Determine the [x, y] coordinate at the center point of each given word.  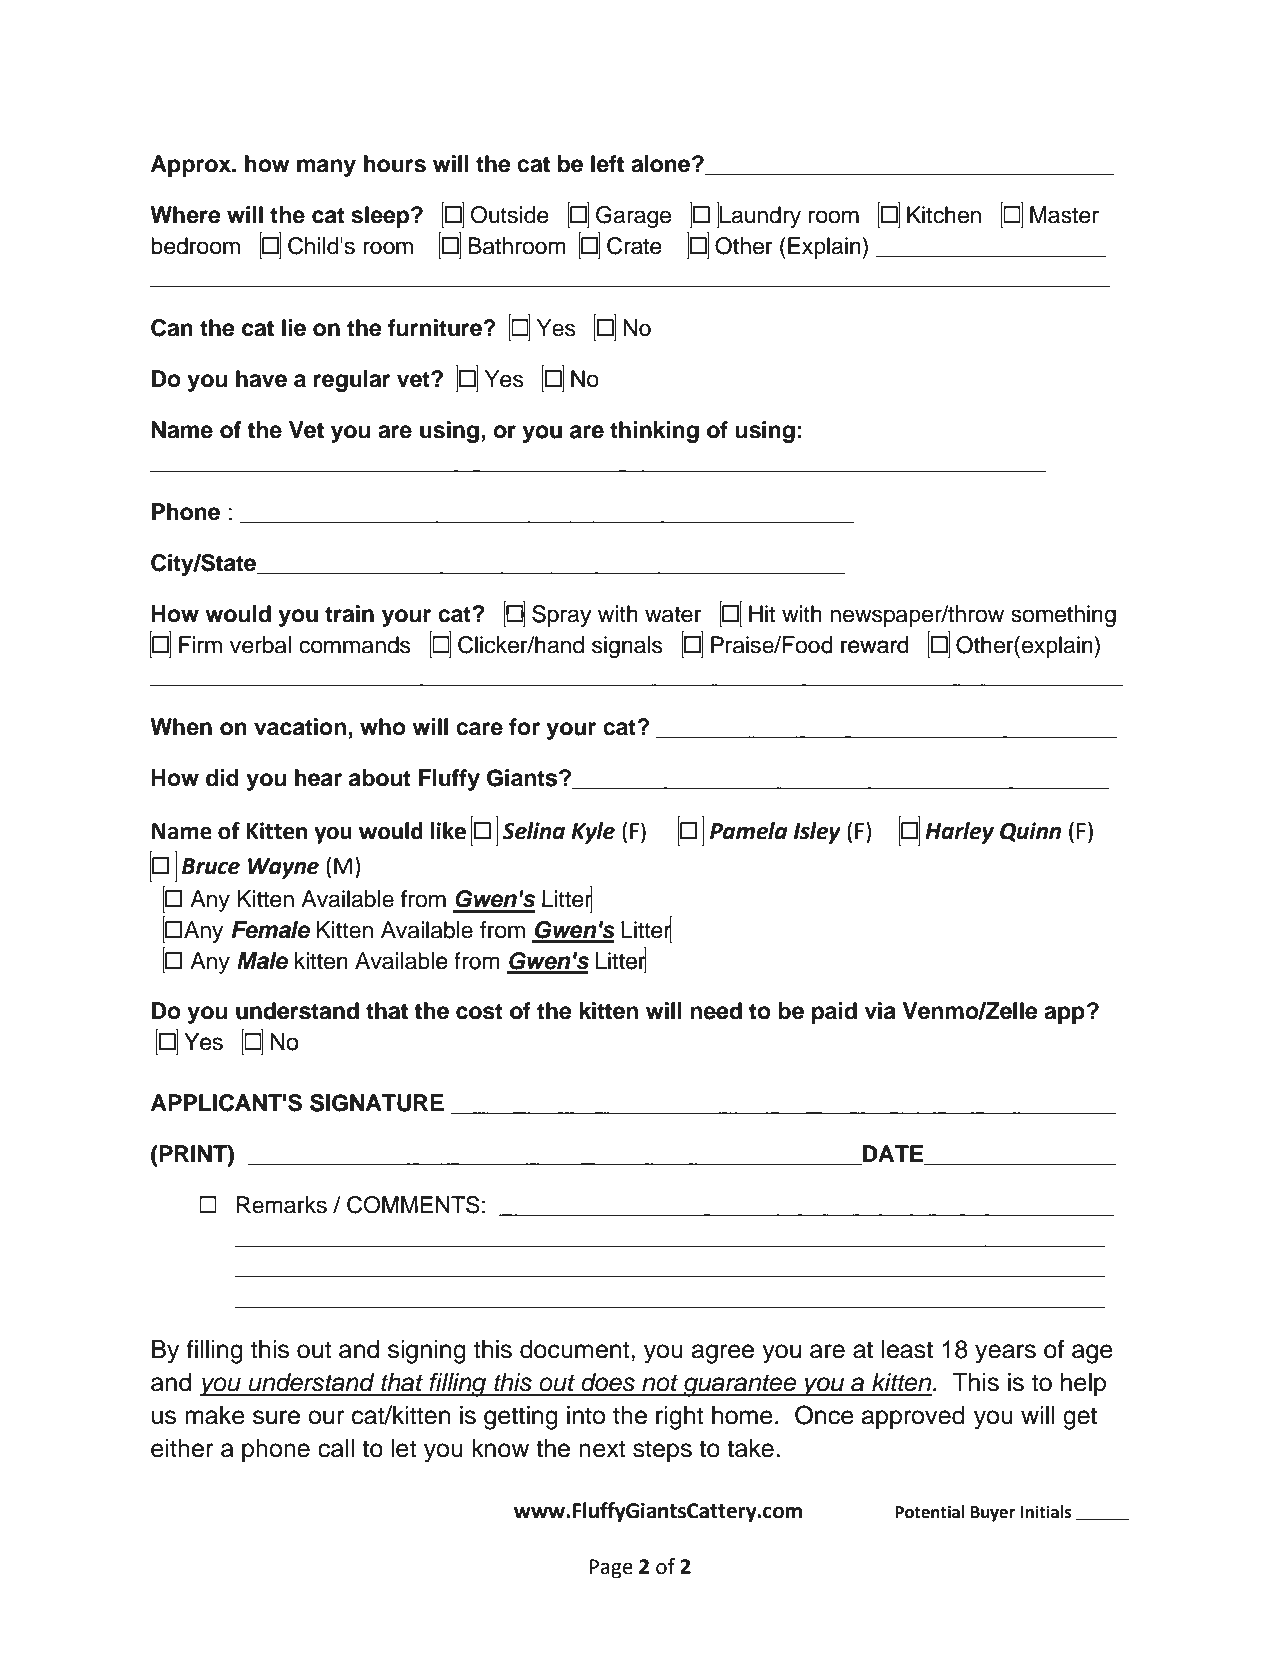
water [673, 615]
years [1005, 1354]
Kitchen [944, 215]
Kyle [593, 833]
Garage [633, 217]
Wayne [283, 868]
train [349, 614]
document [576, 1349]
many [326, 168]
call [336, 1448]
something [1063, 616]
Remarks [282, 1205]
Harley [959, 833]
